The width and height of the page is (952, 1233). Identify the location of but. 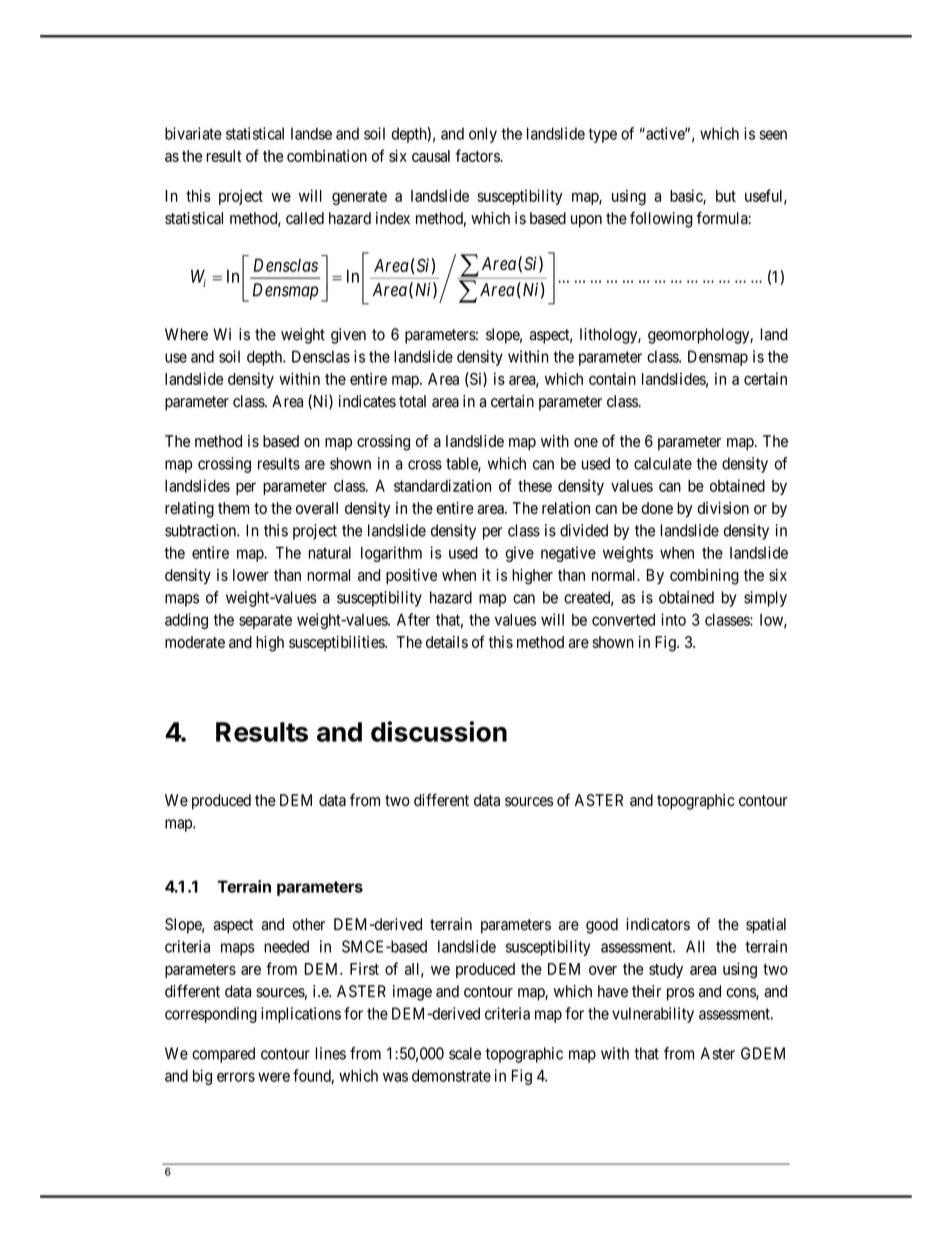
(726, 196).
